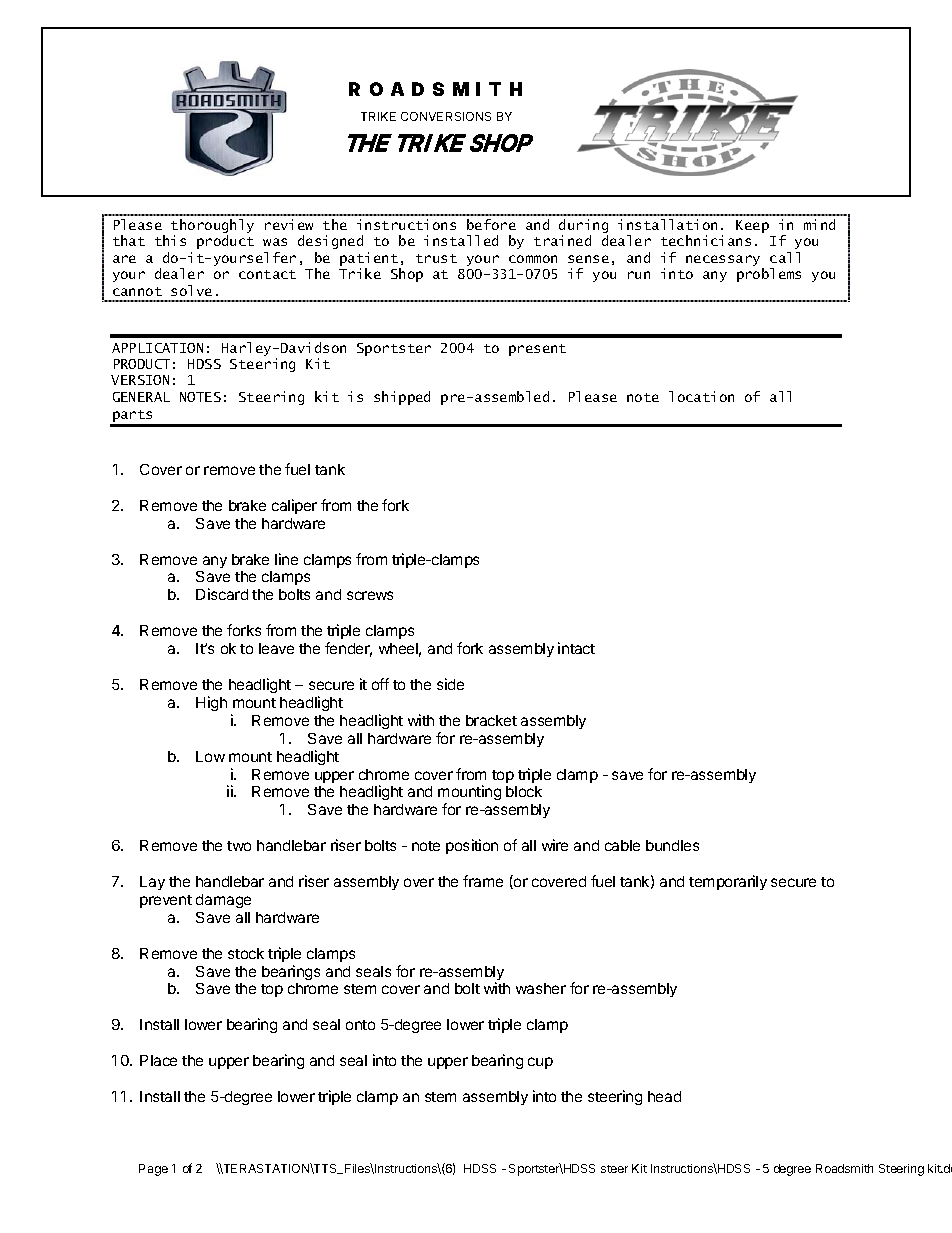 Image resolution: width=952 pixels, height=1233 pixels. I want to click on temporarily, so click(728, 882).
